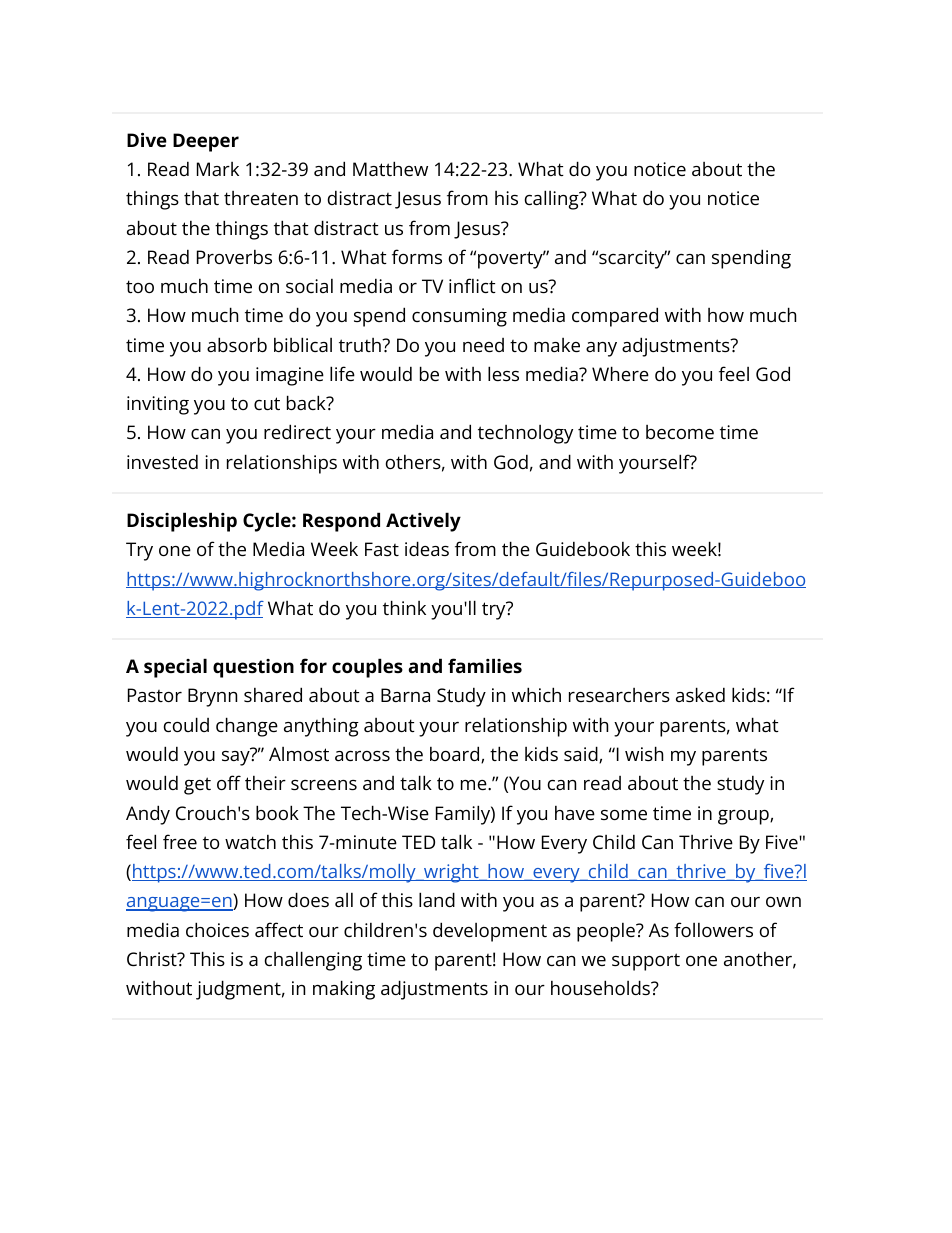 The width and height of the document is (952, 1233). I want to click on could, so click(186, 724).
